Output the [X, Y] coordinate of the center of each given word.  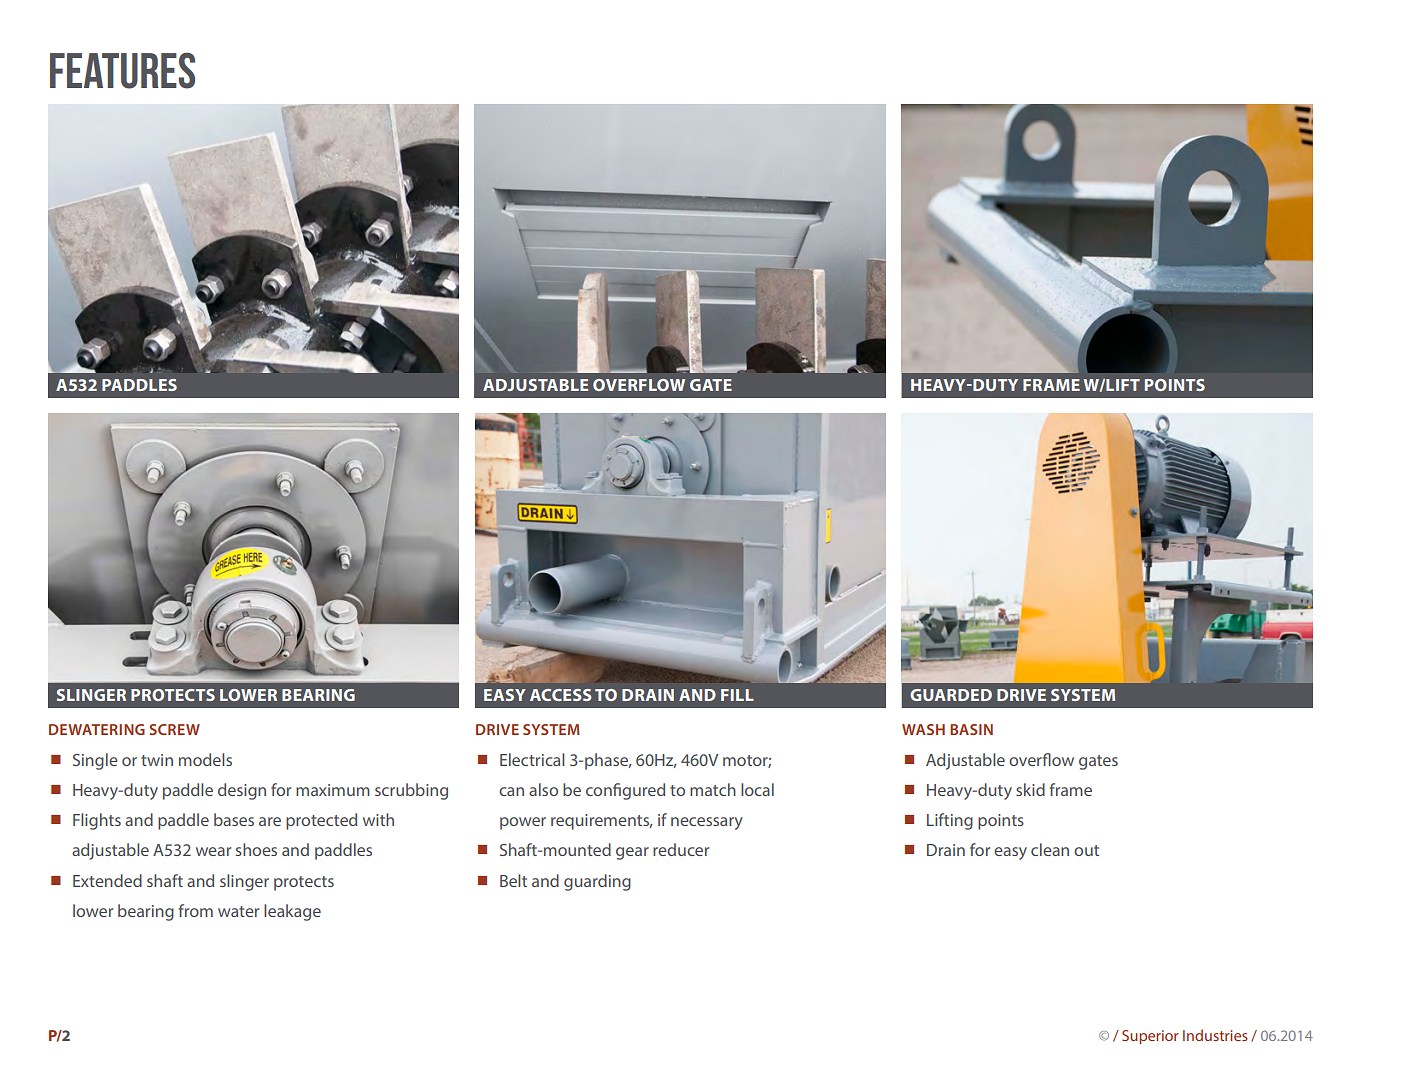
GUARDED [951, 695]
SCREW [174, 729]
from [196, 910]
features [122, 71]
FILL [737, 695]
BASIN [971, 729]
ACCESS [561, 695]
